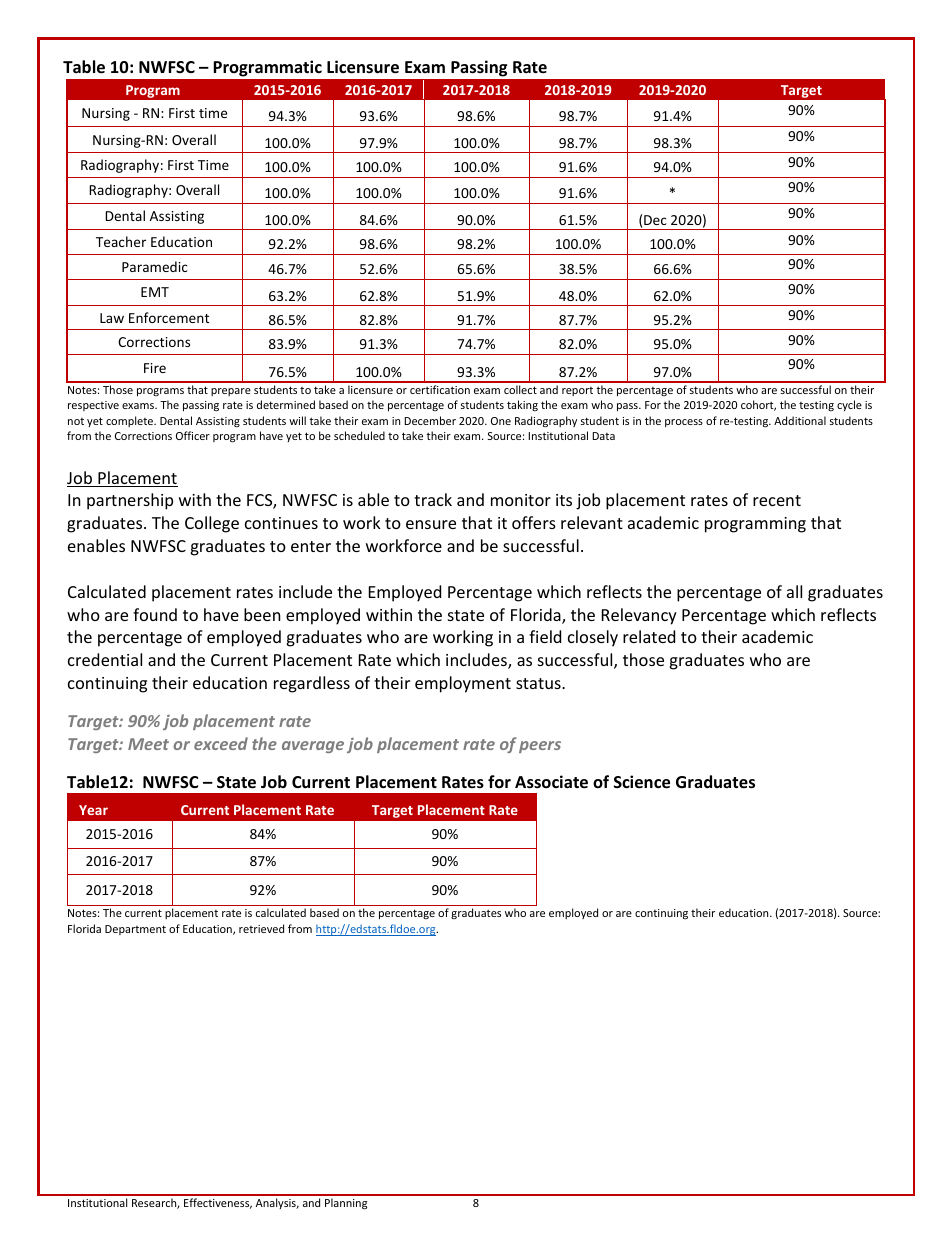 This image has height=1233, width=952. I want to click on field, so click(545, 636).
